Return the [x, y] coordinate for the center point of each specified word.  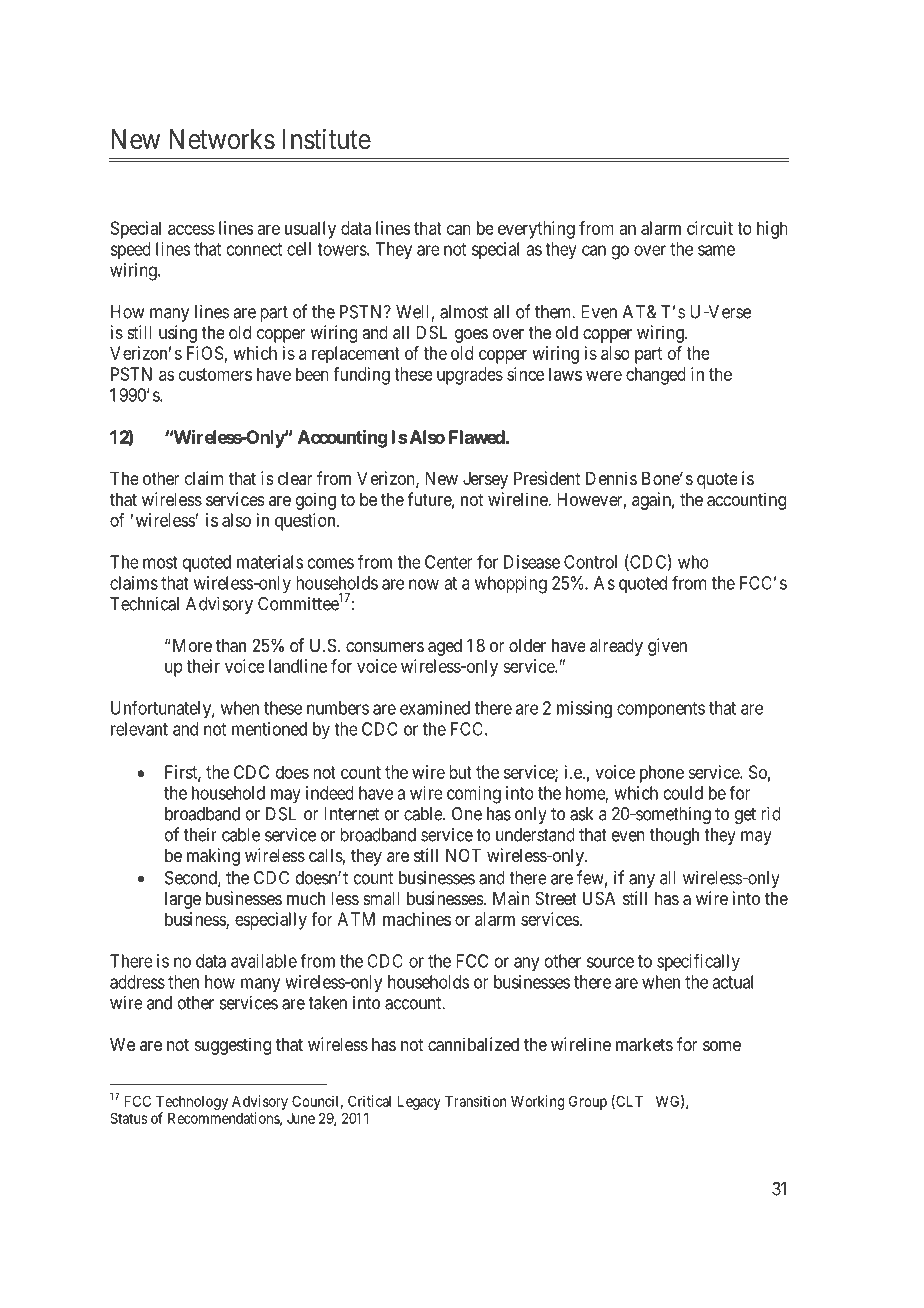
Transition [475, 1101]
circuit [710, 228]
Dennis [611, 478]
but [460, 772]
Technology [192, 1102]
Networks [222, 139]
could [683, 793]
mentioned [269, 729]
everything [536, 230]
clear [295, 478]
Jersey [485, 480]
